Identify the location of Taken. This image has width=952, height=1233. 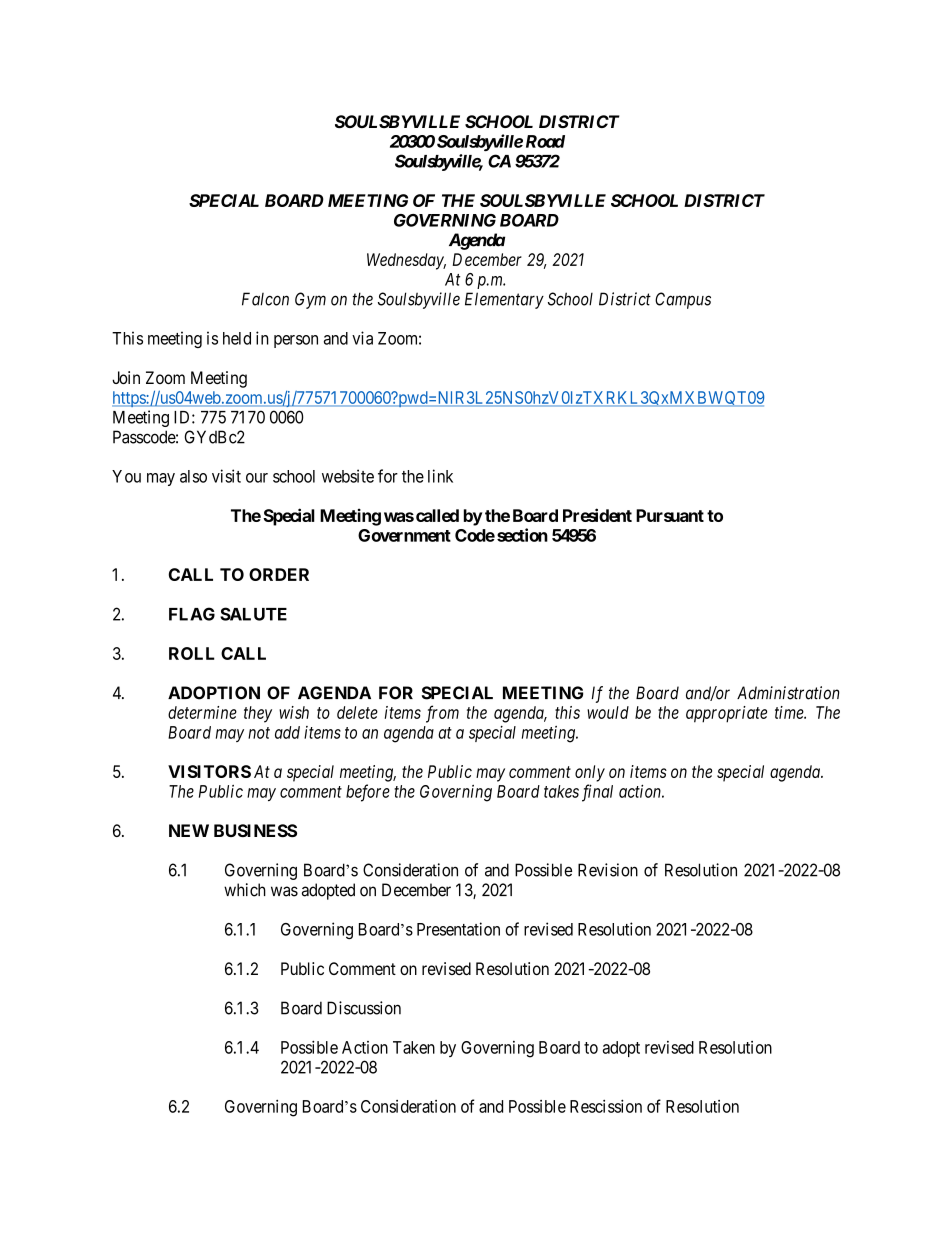
(414, 1047).
